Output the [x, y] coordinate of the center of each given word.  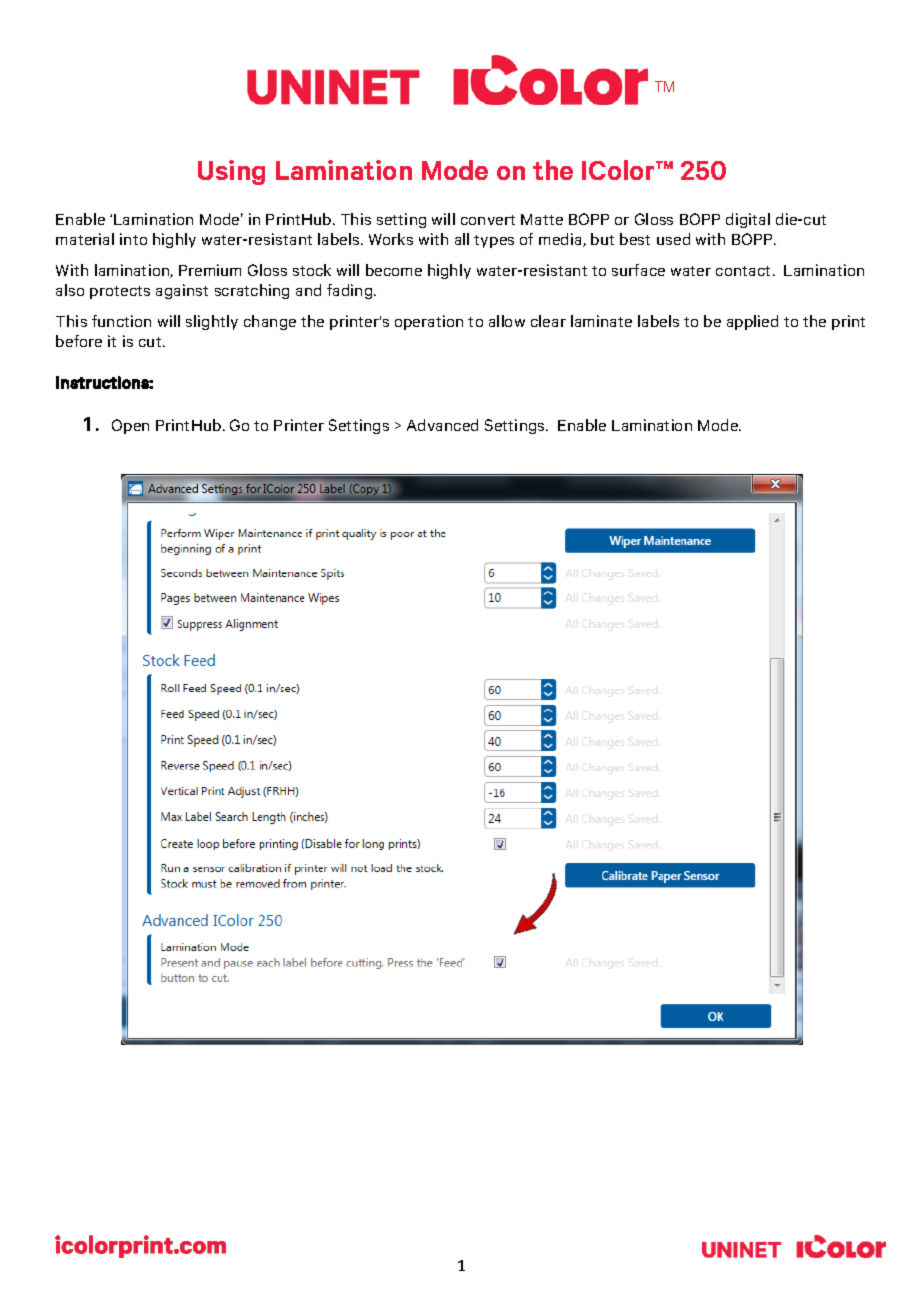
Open [130, 426]
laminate [601, 321]
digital [748, 220]
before [79, 341]
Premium [210, 270]
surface [638, 270]
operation [429, 322]
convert [488, 220]
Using [231, 172]
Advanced [442, 425]
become [394, 270]
